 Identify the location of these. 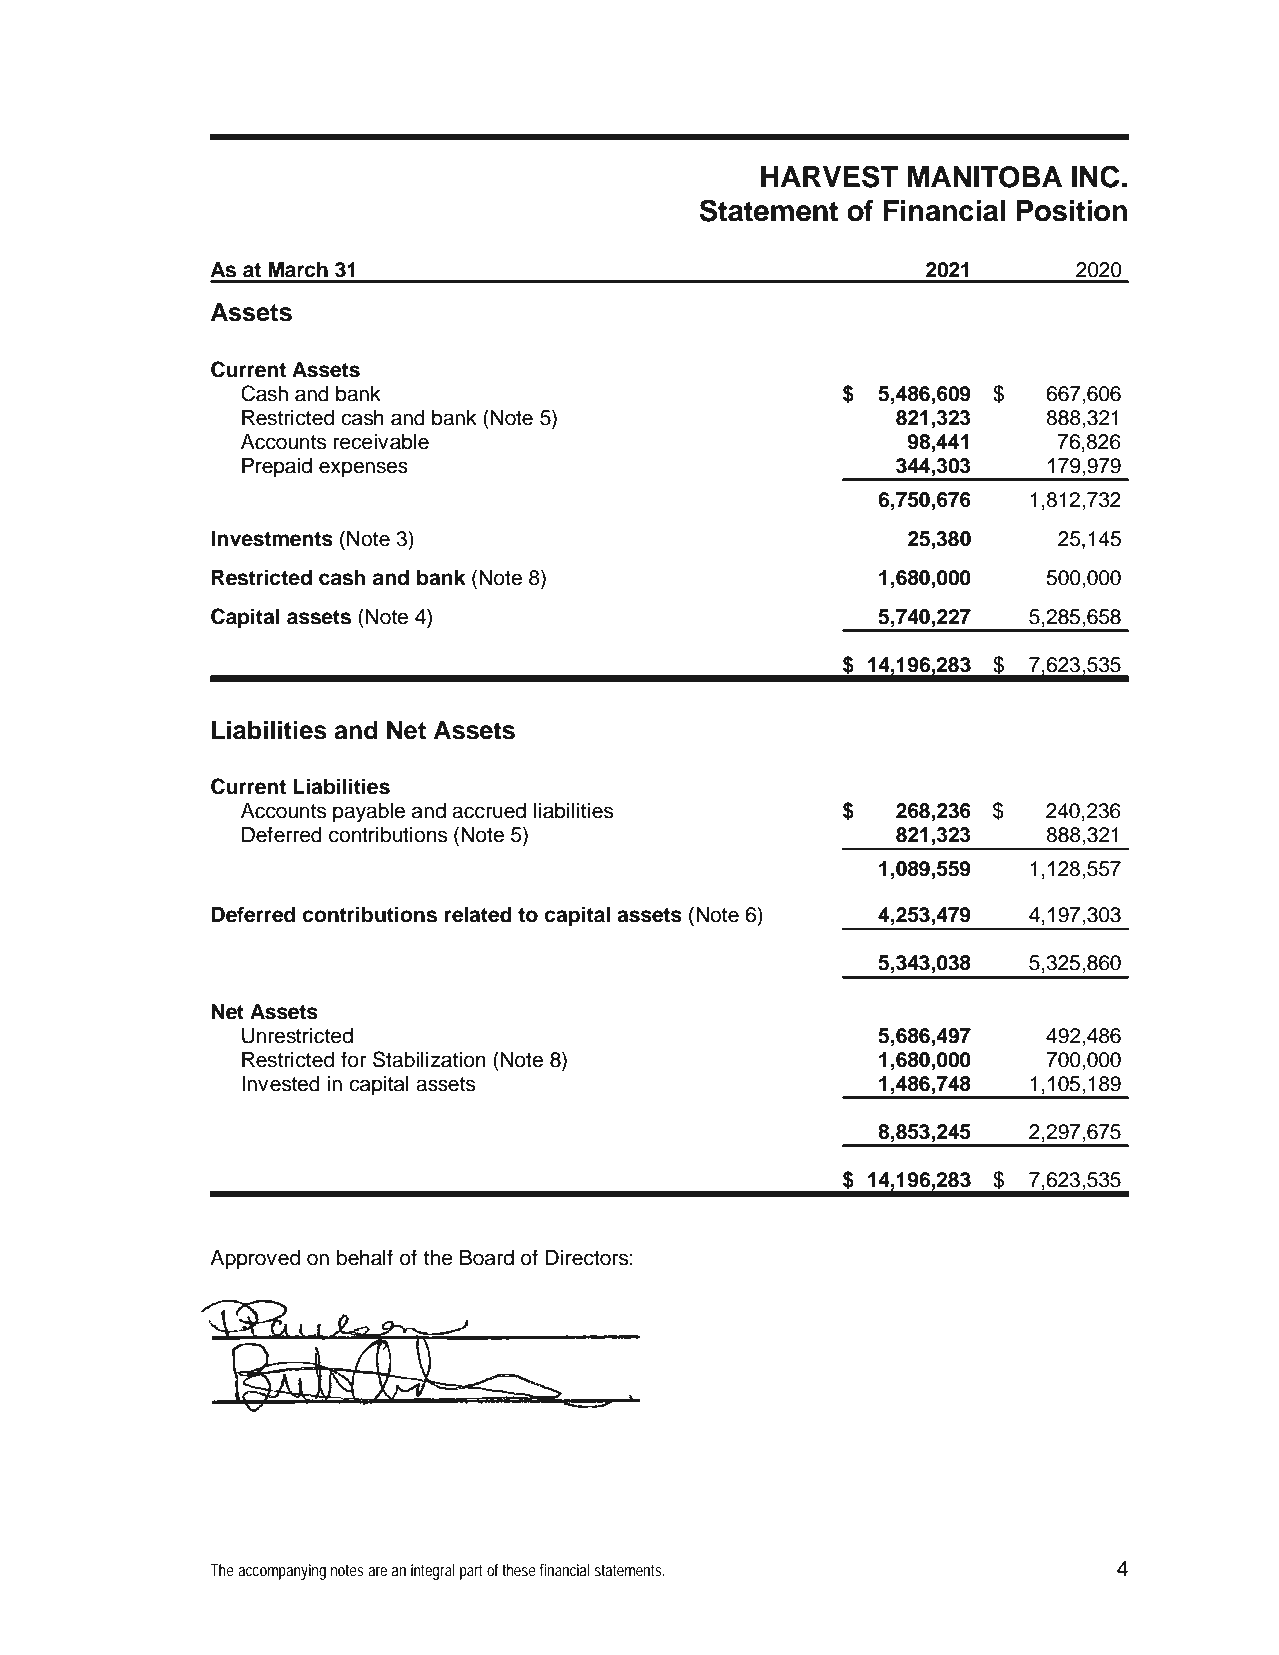
(519, 1570).
